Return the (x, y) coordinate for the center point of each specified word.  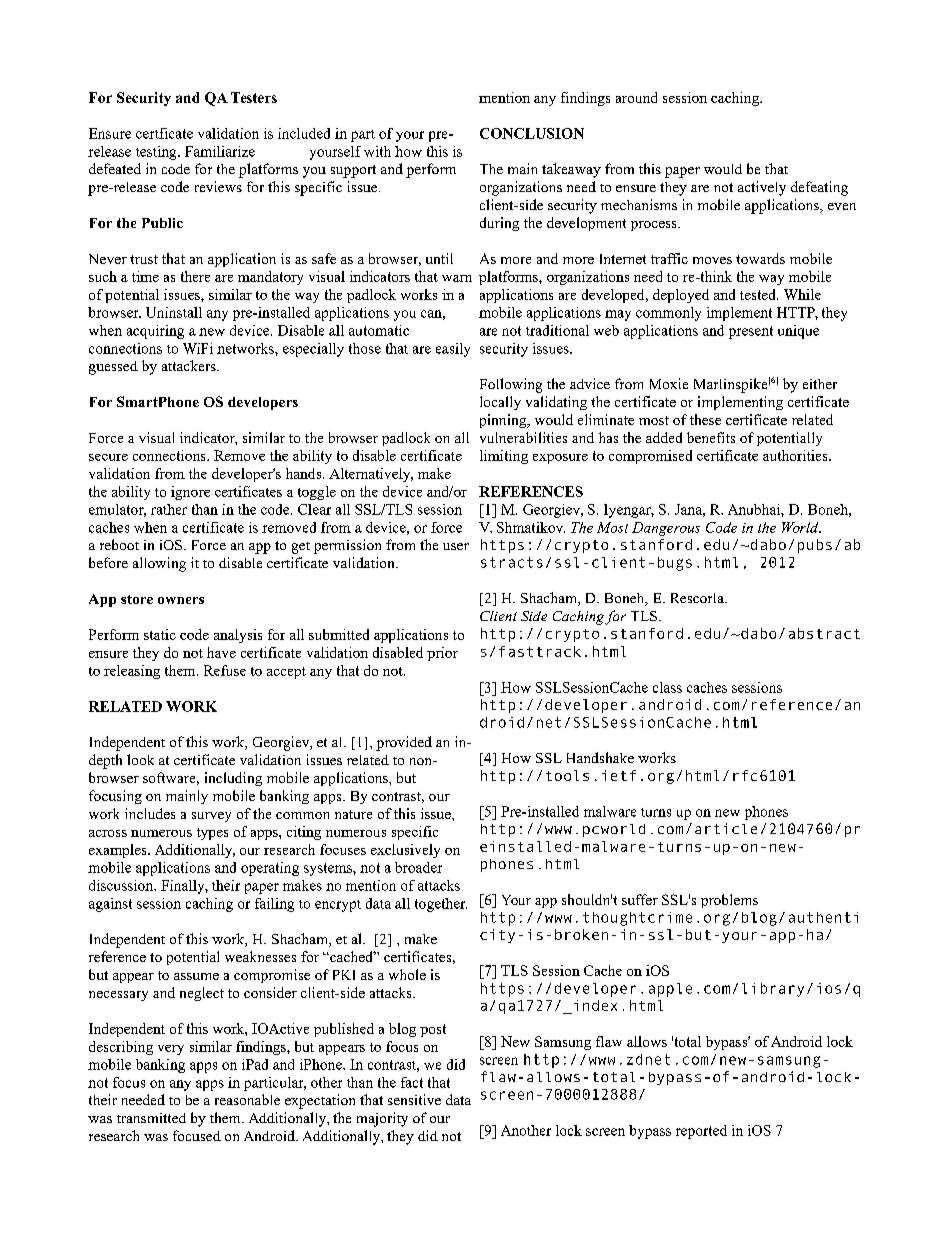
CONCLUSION (532, 133)
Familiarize (220, 151)
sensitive (414, 1099)
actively (762, 188)
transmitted (151, 1118)
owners (181, 600)
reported (701, 1132)
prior (442, 654)
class (667, 687)
